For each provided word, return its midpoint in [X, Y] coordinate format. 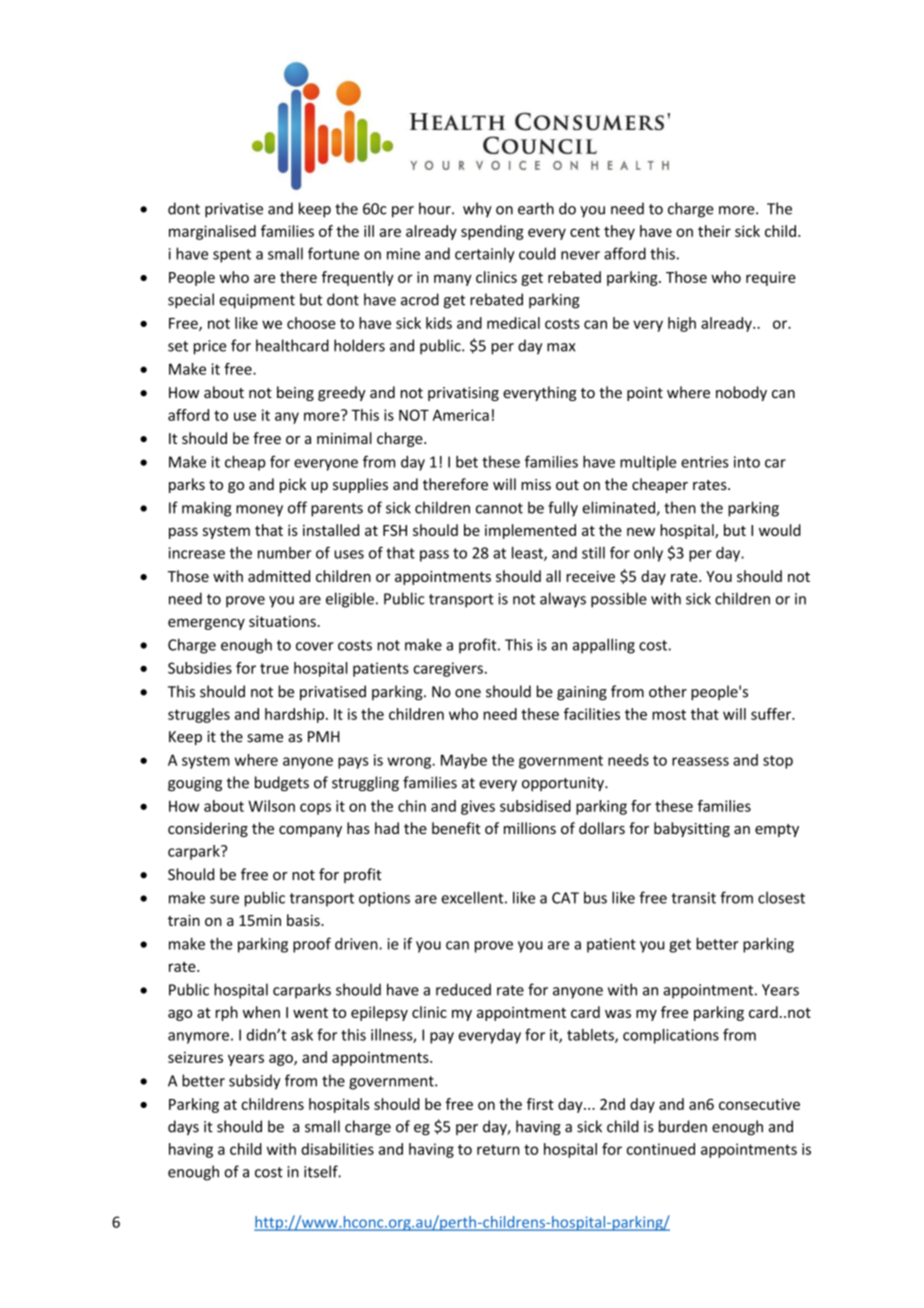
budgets [282, 784]
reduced [463, 989]
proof [312, 945]
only [648, 554]
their [714, 231]
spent [232, 256]
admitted [279, 576]
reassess [700, 761]
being [295, 393]
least [528, 553]
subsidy [254, 1082]
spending [492, 232]
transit [693, 898]
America [461, 415]
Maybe [464, 761]
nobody [741, 393]
